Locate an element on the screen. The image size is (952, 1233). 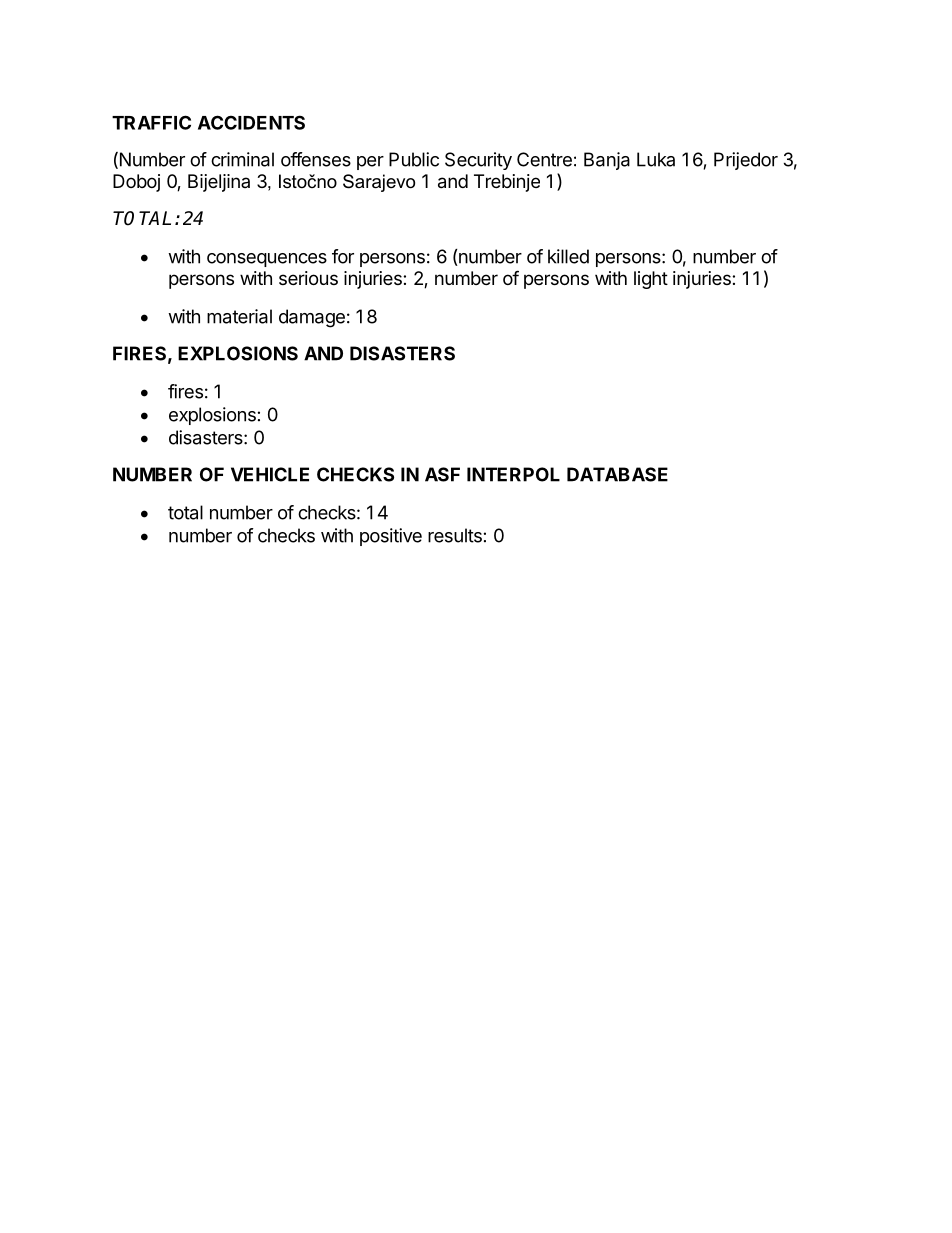
VEHICLE is located at coordinates (270, 474).
